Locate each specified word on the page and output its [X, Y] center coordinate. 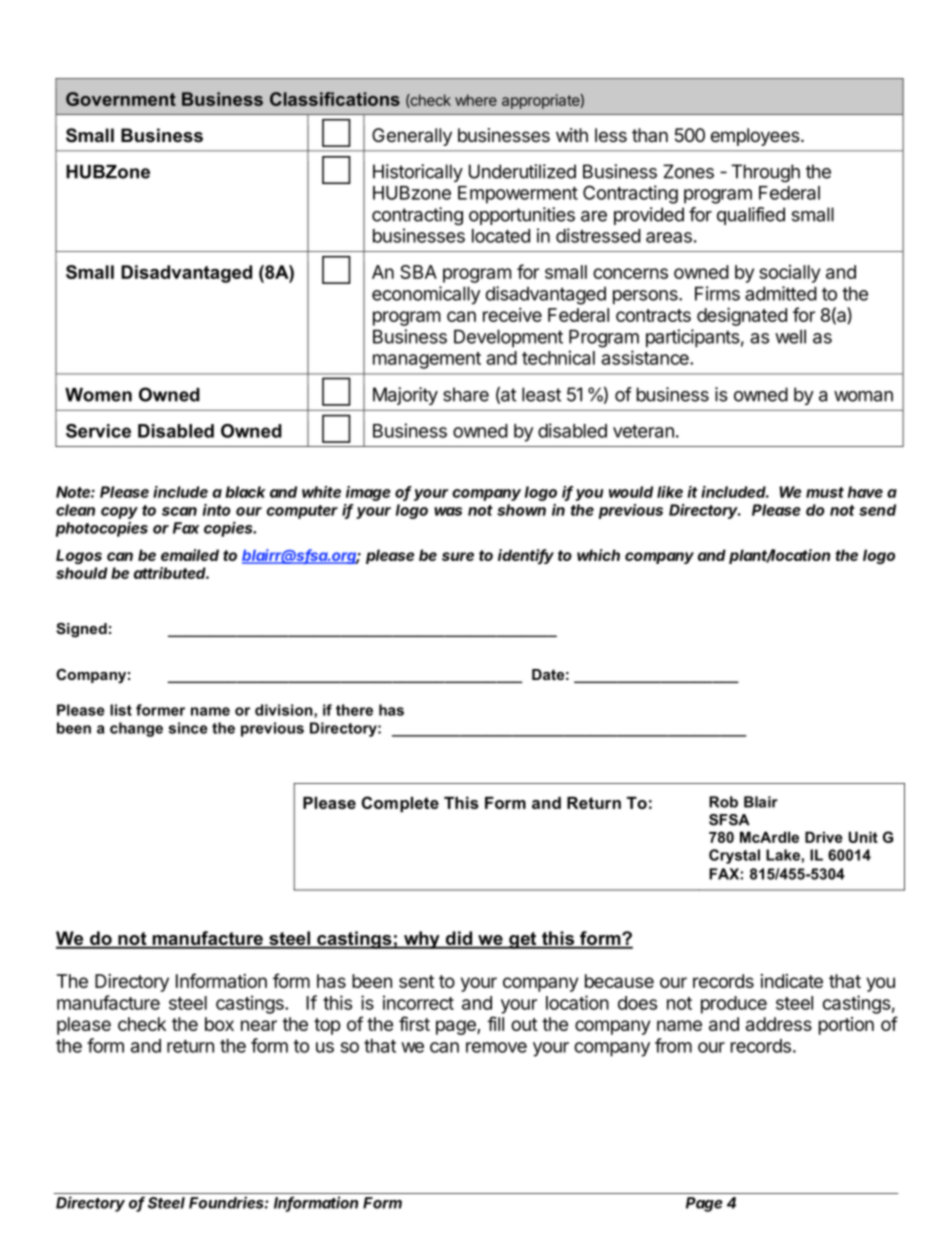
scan [179, 511]
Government [121, 99]
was [448, 511]
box [219, 1024]
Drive [824, 837]
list [121, 710]
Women [98, 395]
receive [512, 314]
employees [756, 137]
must [825, 492]
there [354, 710]
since [188, 728]
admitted [781, 293]
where [476, 100]
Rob [723, 802]
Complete [400, 804]
